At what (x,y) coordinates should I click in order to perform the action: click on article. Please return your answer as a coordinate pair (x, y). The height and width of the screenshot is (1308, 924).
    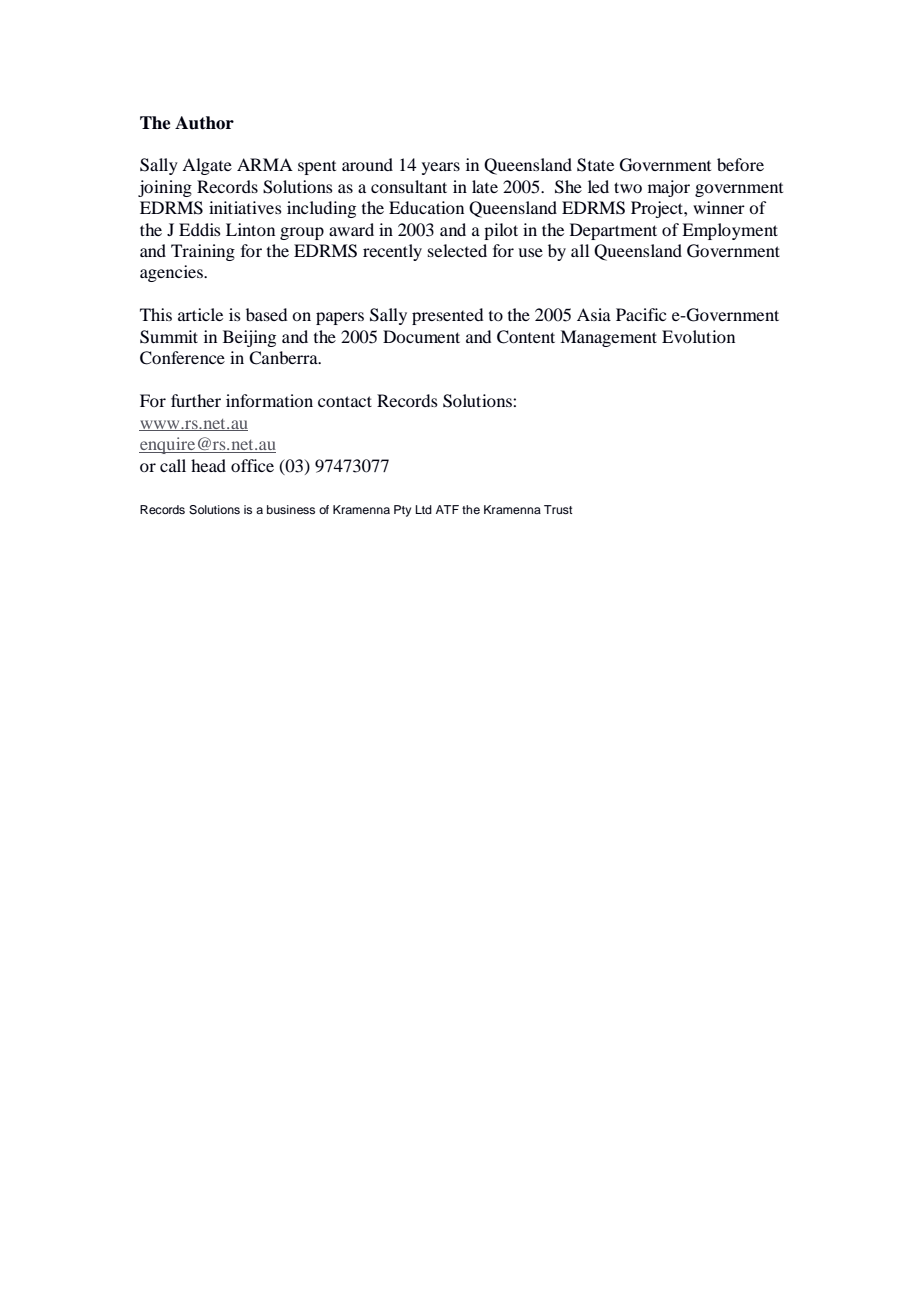
    Looking at the image, I should click on (200, 314).
